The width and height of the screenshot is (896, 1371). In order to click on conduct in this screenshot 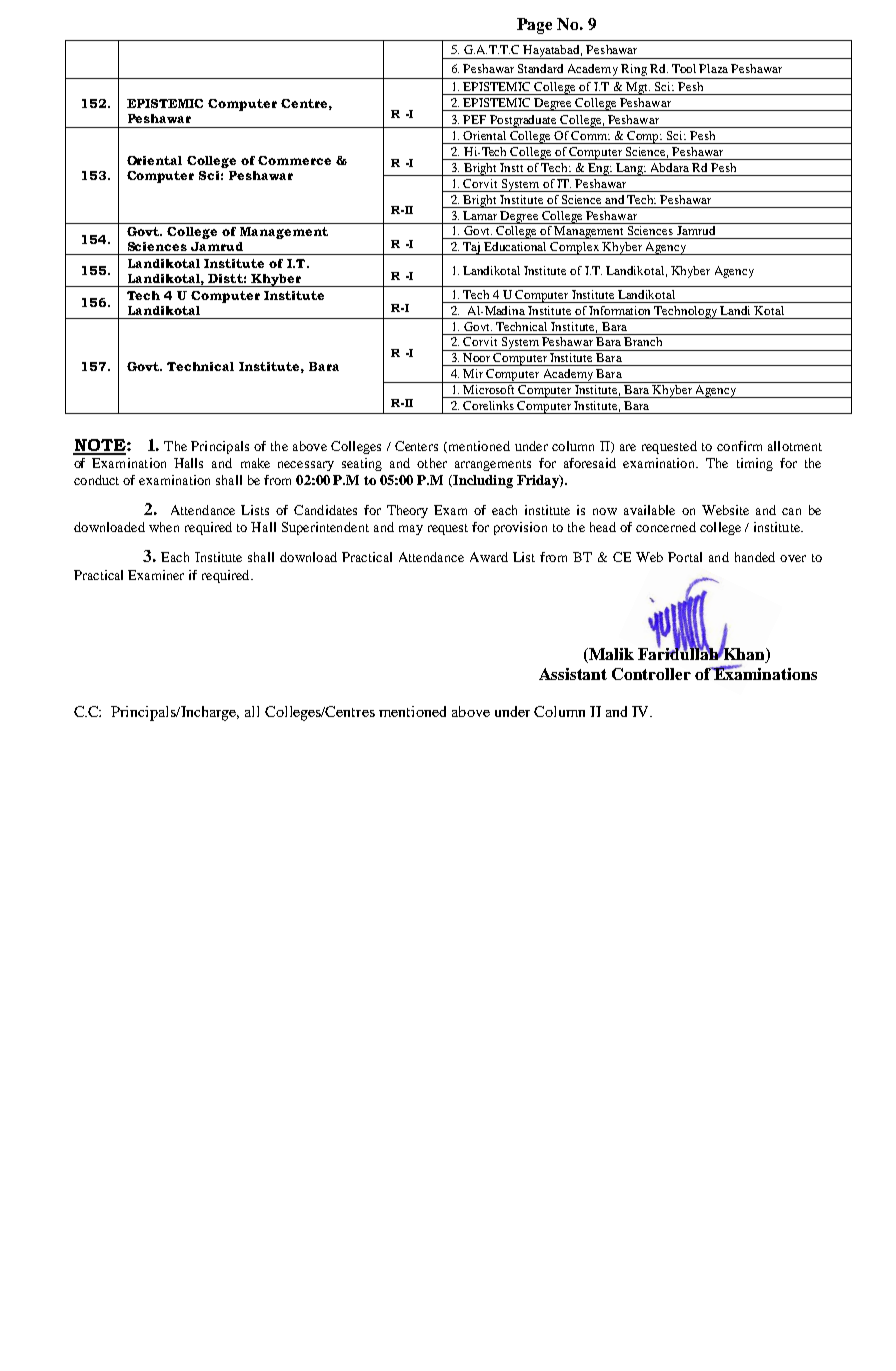, I will do `click(96, 480)`.
